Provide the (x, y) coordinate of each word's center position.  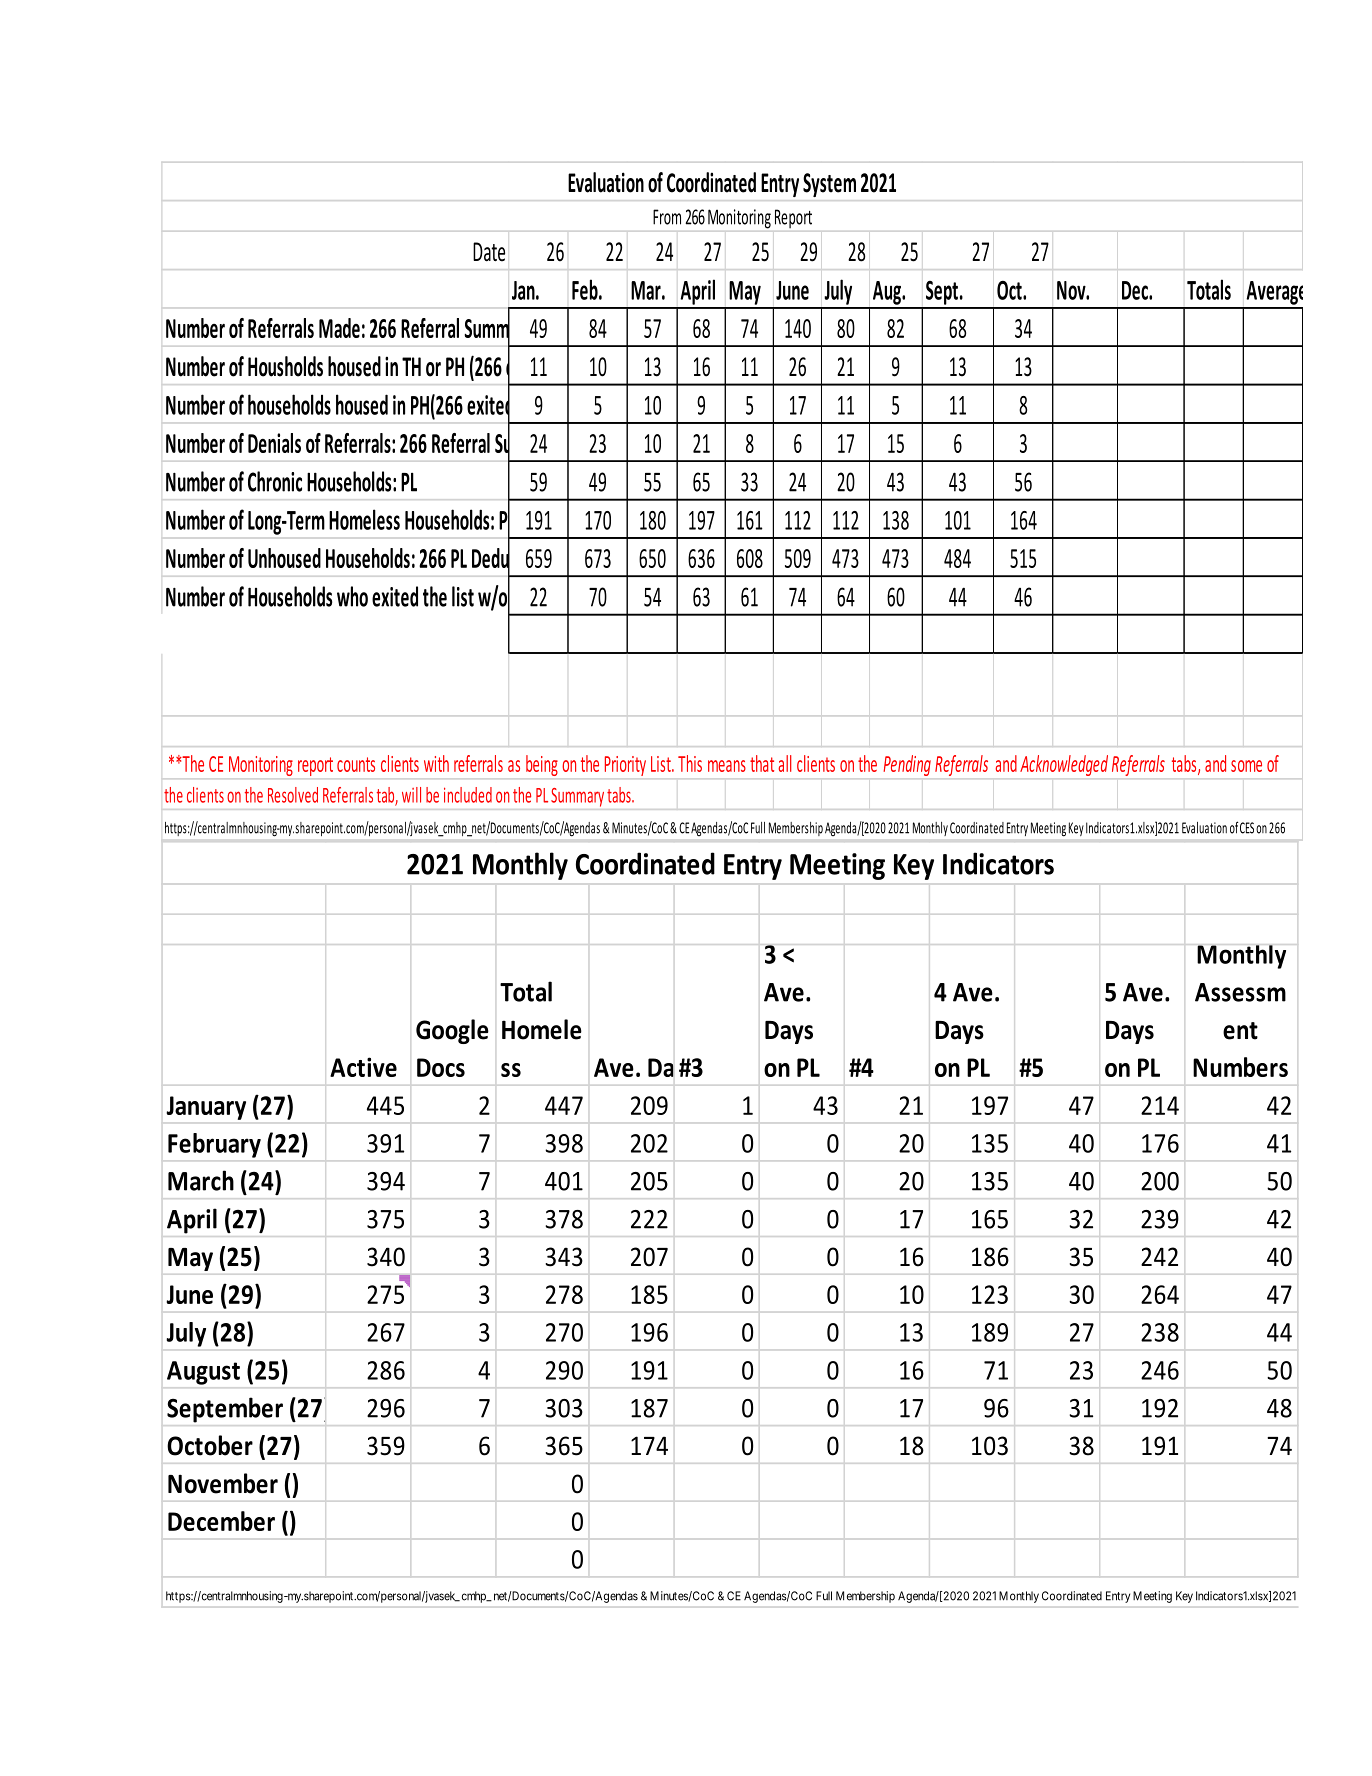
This (690, 763)
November (223, 1483)
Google (452, 1031)
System (829, 185)
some (1246, 766)
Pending (907, 765)
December (221, 1521)
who (352, 596)
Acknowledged (1064, 765)
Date (489, 252)
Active (363, 1067)
